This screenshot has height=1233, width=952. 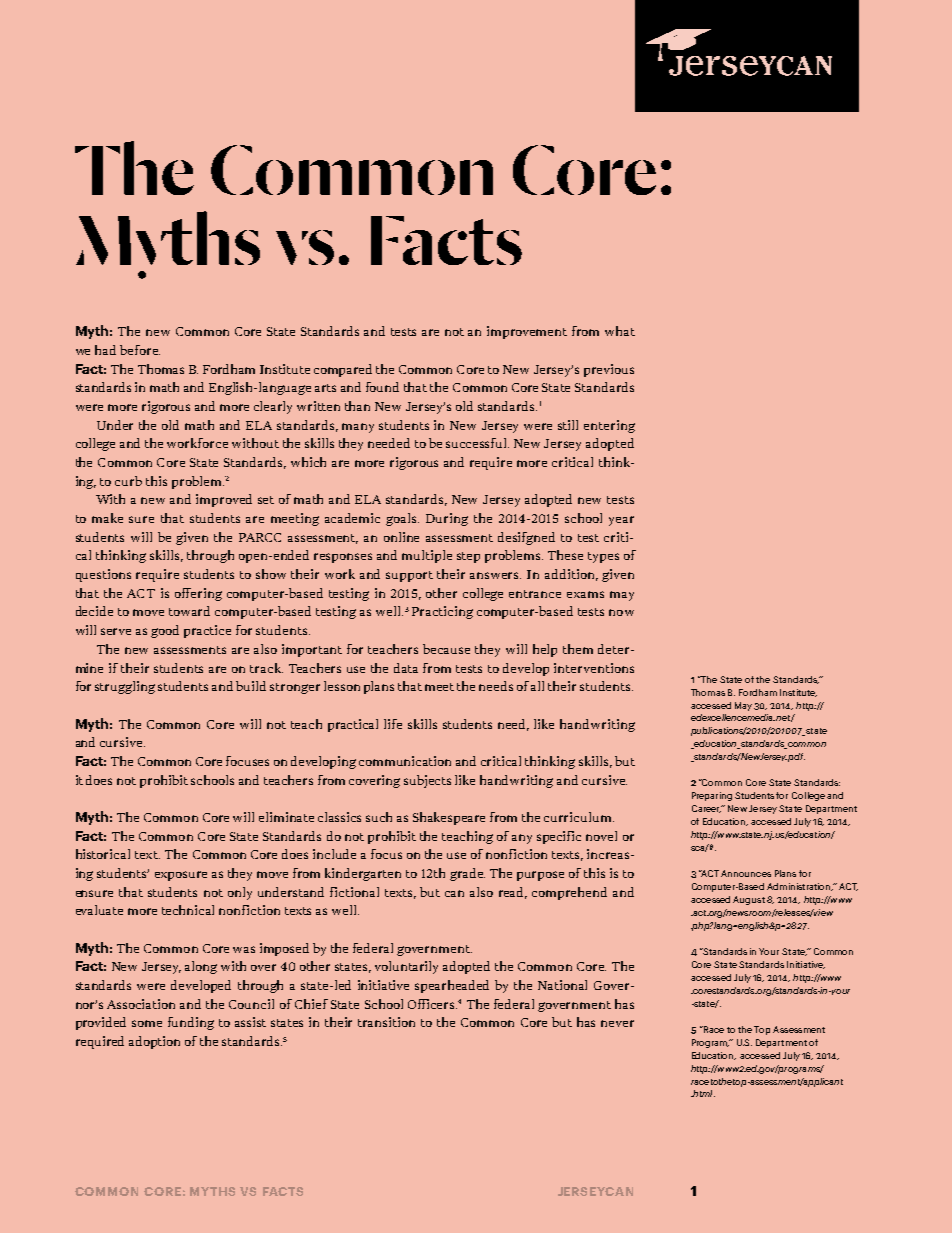 What do you see at coordinates (467, 874) in the screenshot?
I see `grade` at bounding box center [467, 874].
